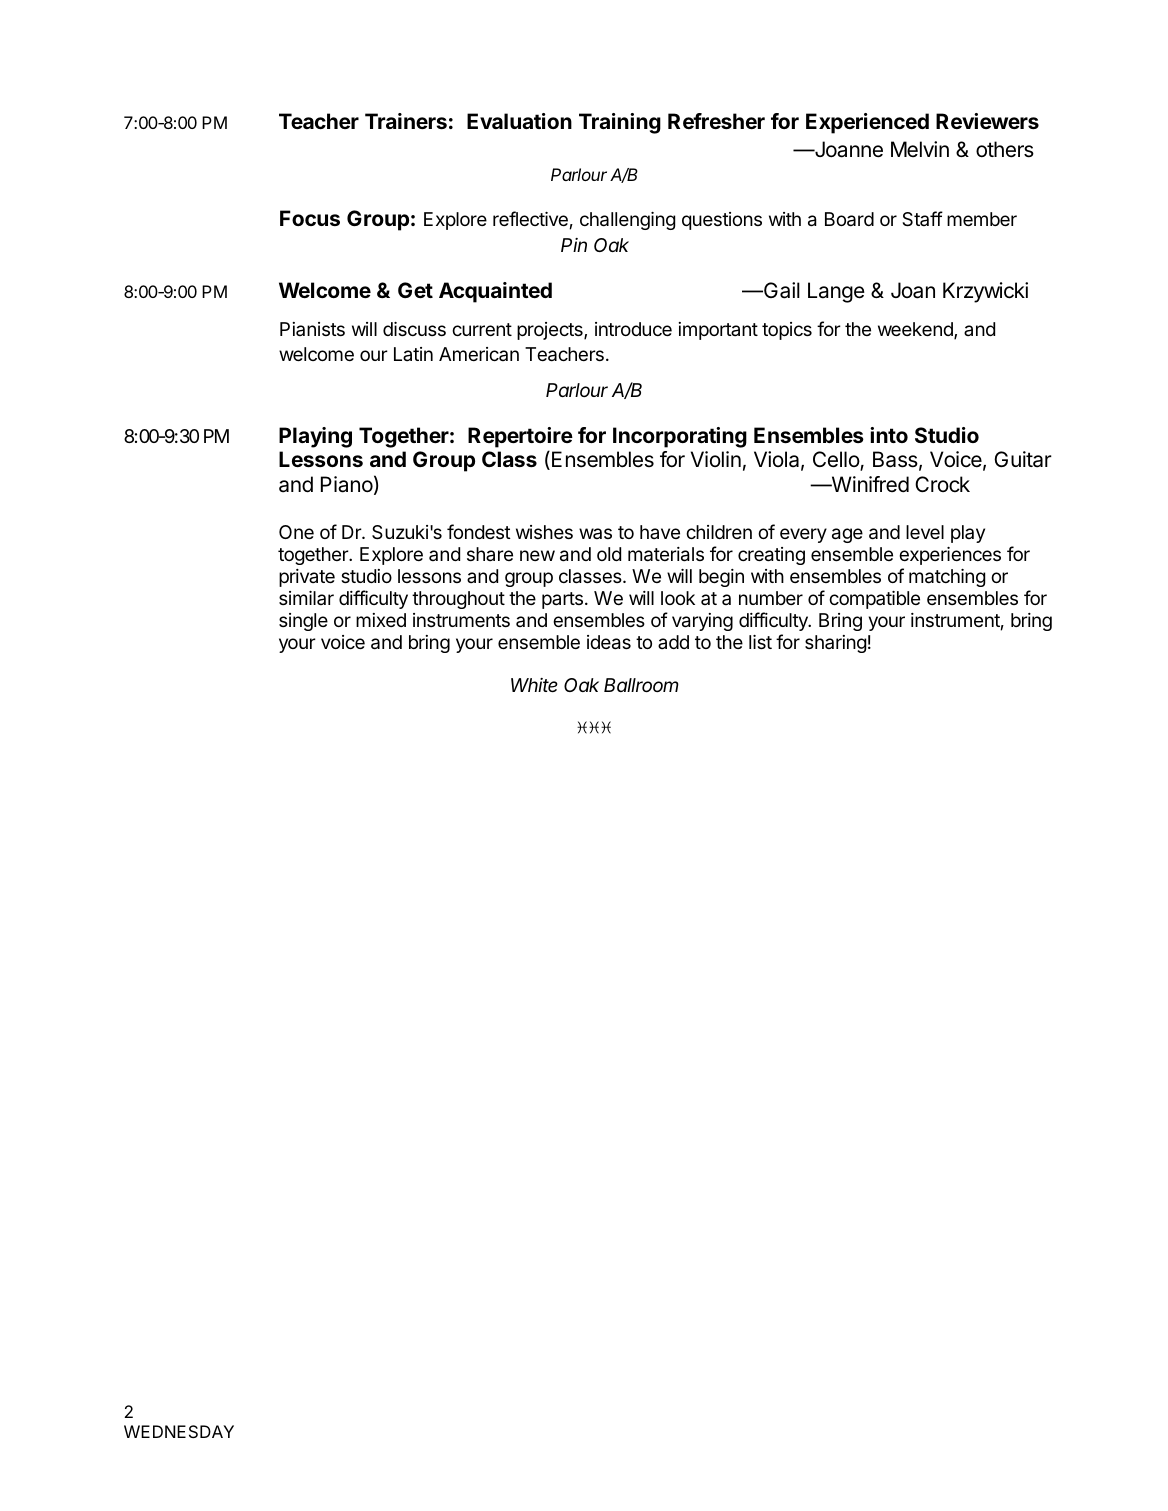  What do you see at coordinates (760, 642) in the document?
I see `list` at bounding box center [760, 642].
